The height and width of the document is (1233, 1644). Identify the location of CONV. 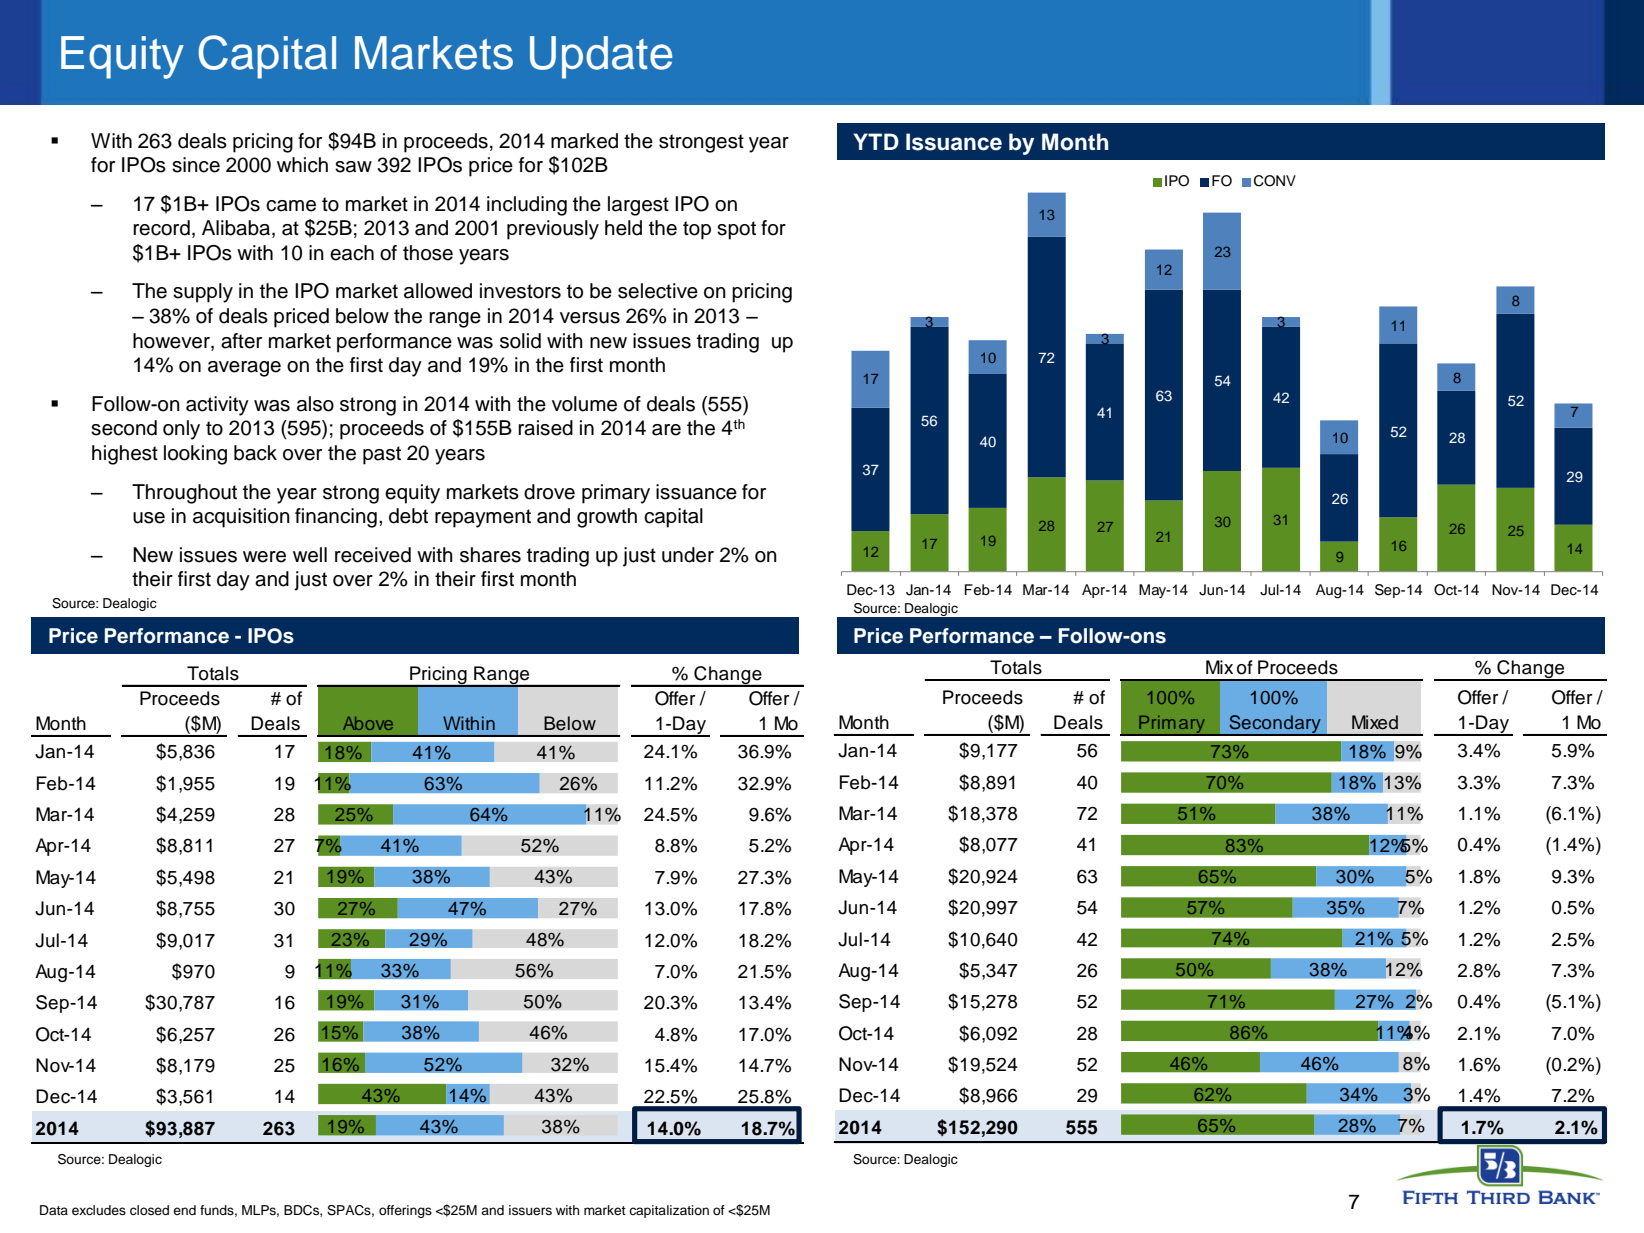
(1275, 181).
